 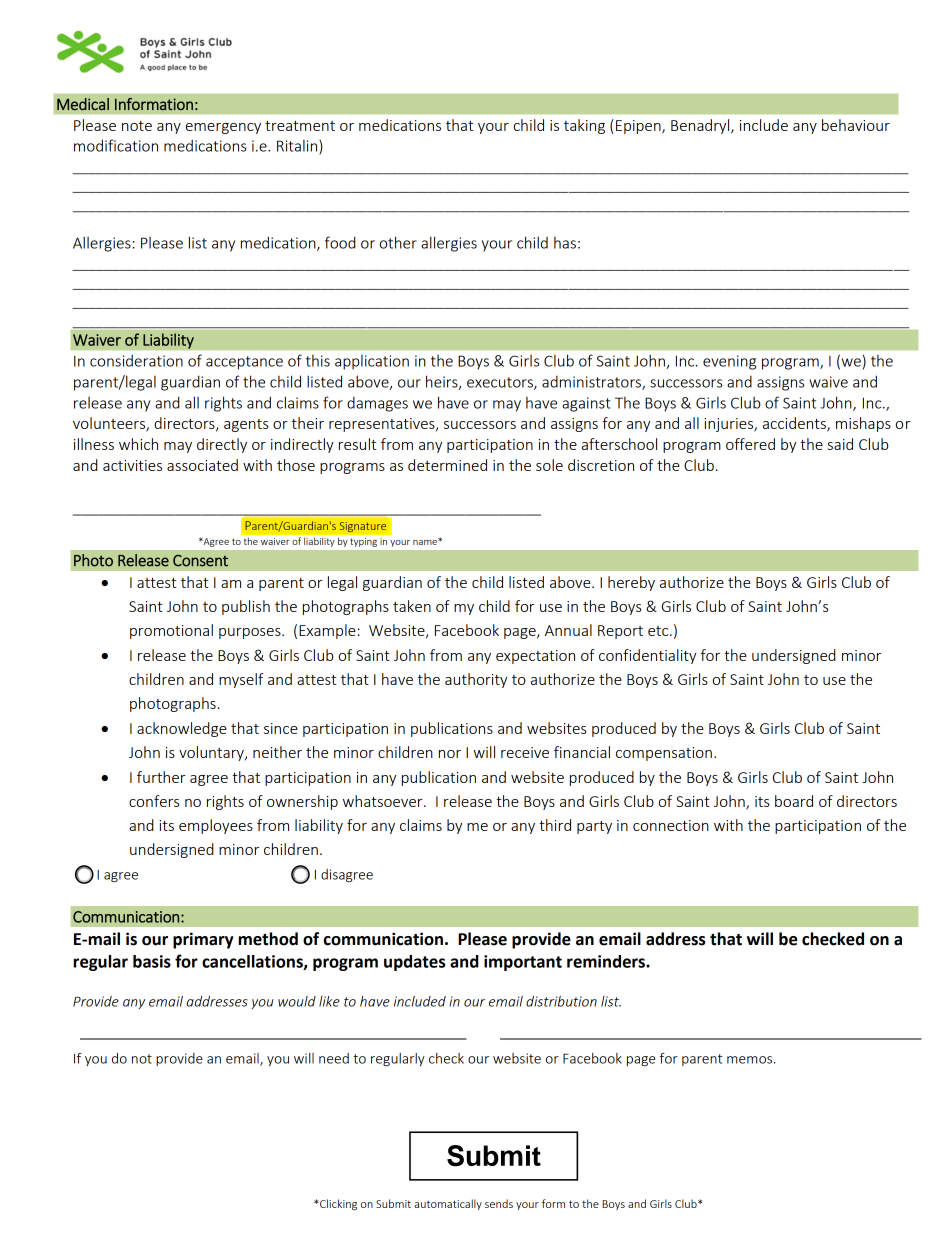 What do you see at coordinates (856, 125) in the screenshot?
I see `behaviour` at bounding box center [856, 125].
